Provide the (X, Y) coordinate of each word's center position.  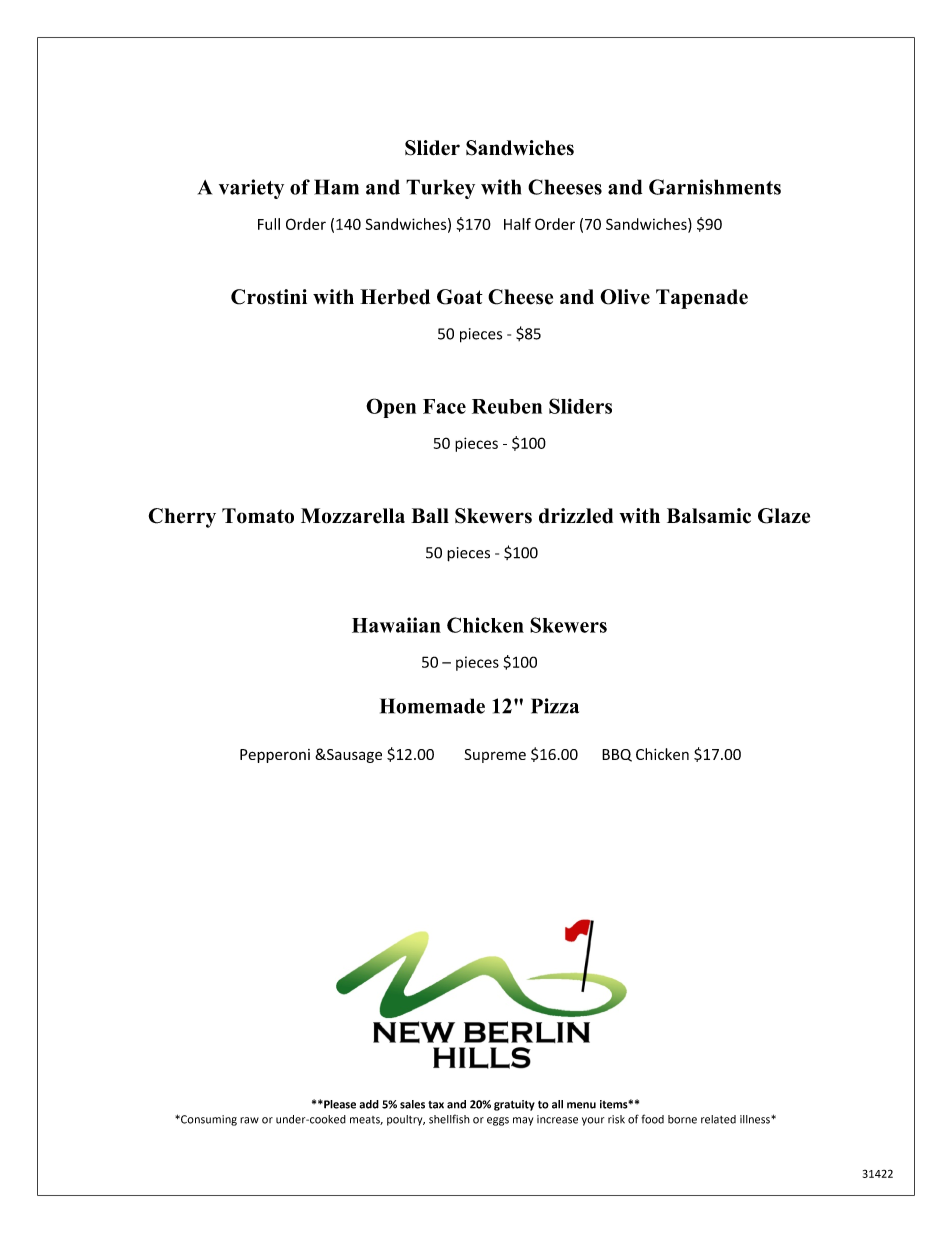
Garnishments (715, 187)
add (369, 1104)
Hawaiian (396, 625)
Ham (336, 187)
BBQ (617, 755)
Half (517, 224)
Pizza (555, 706)
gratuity (514, 1105)
